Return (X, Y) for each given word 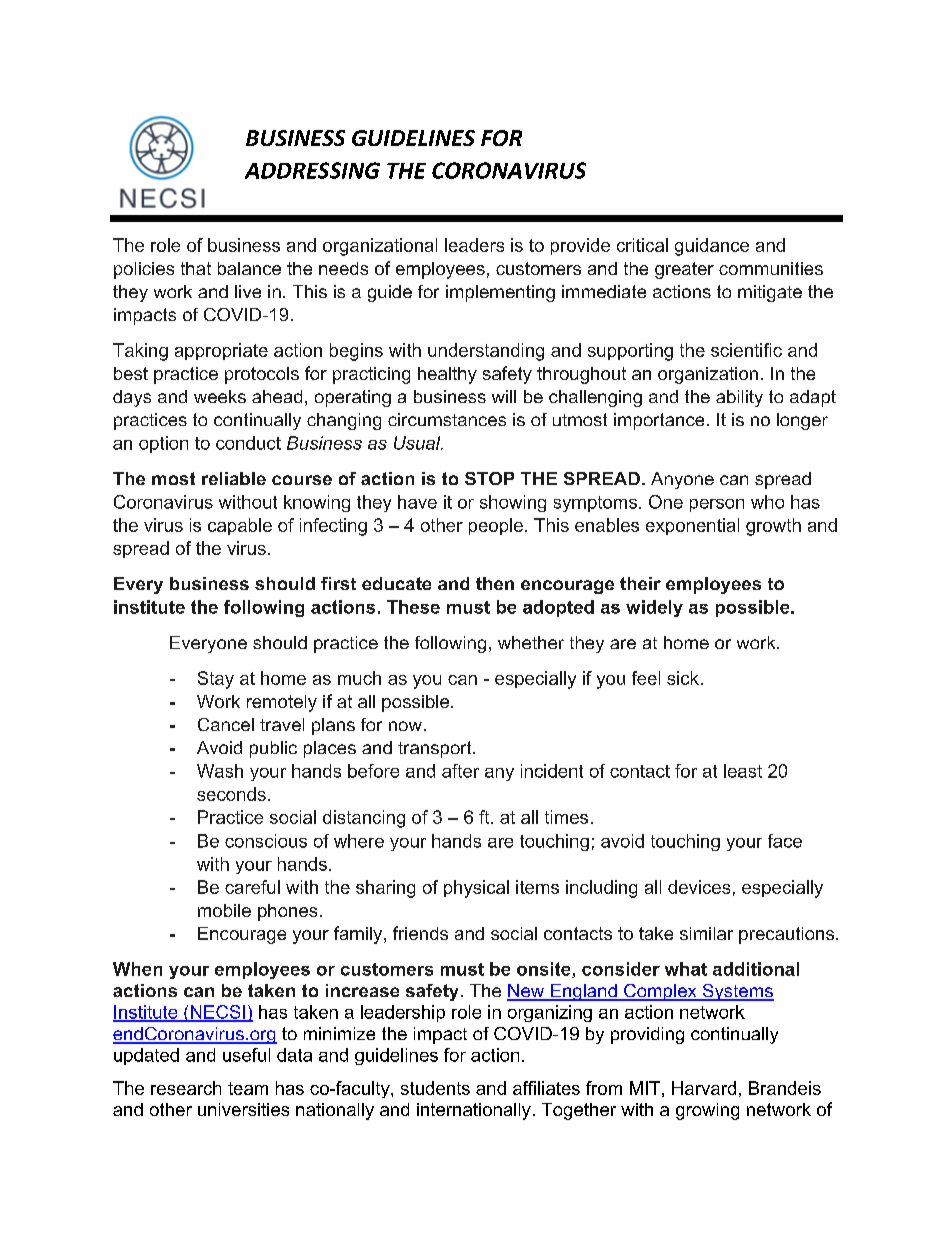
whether (531, 642)
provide (580, 246)
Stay (216, 680)
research (186, 1088)
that (196, 268)
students (435, 1088)
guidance (712, 247)
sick (683, 678)
